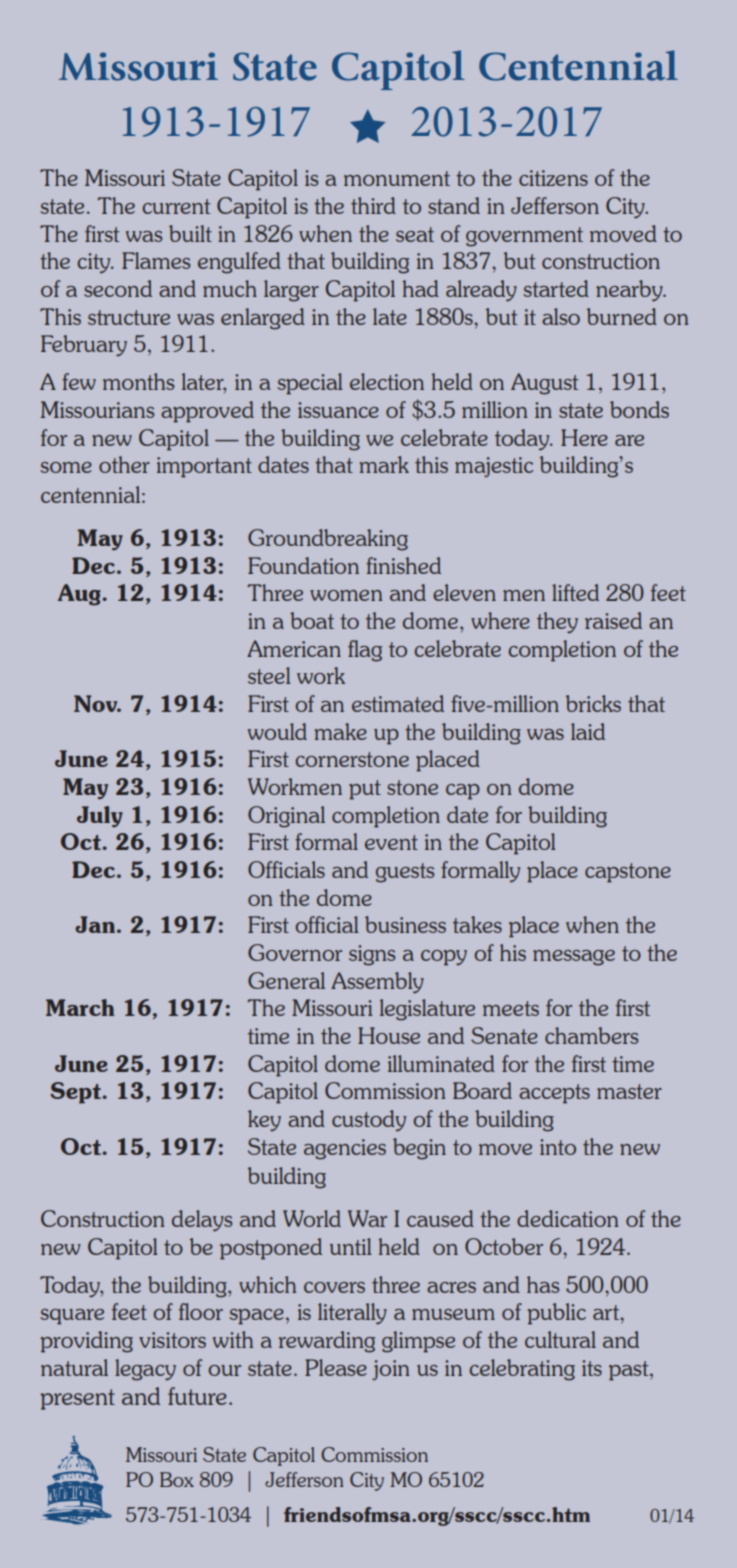  What do you see at coordinates (176, 206) in the screenshot?
I see `current` at bounding box center [176, 206].
